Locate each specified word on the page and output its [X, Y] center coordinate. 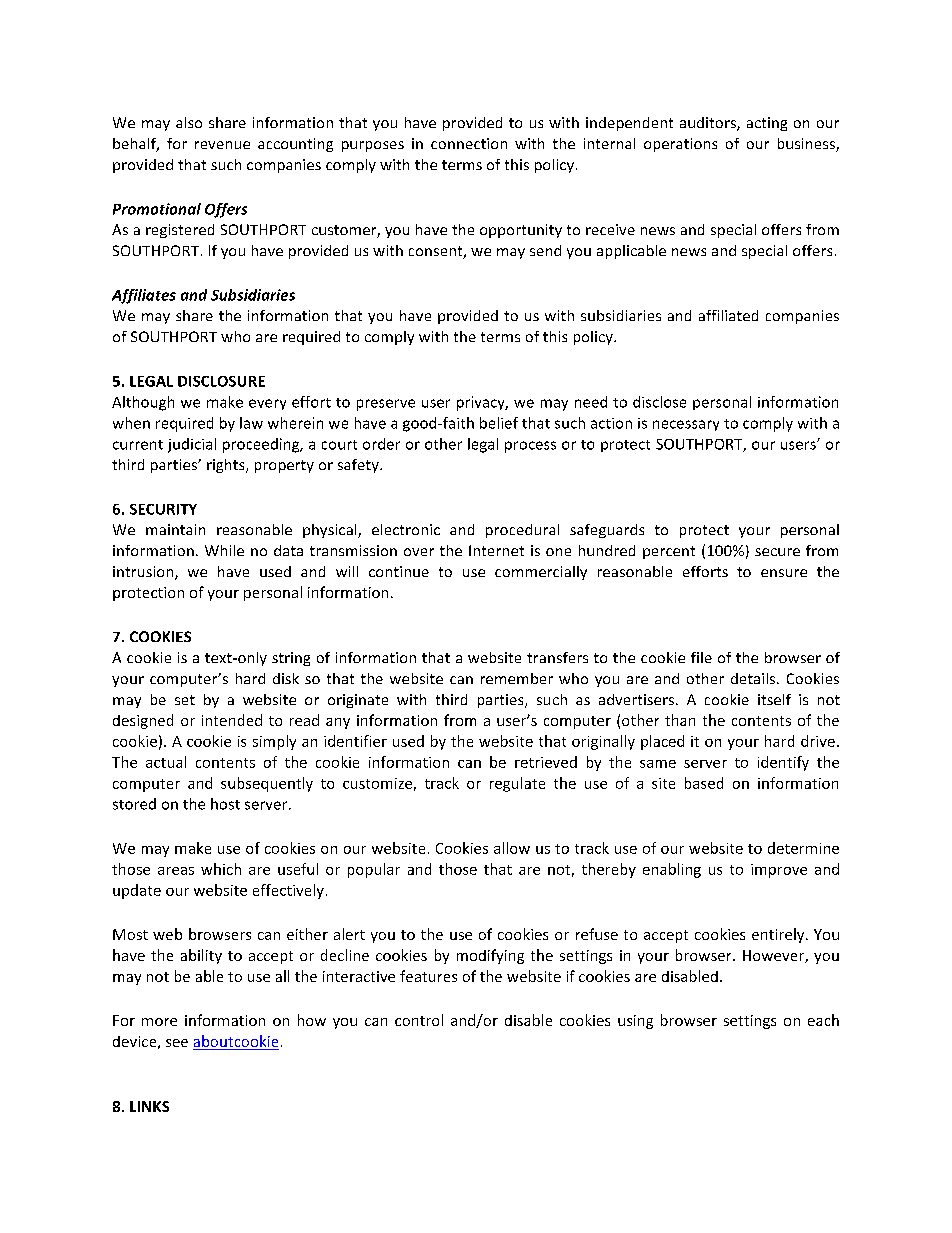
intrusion [144, 573]
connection [469, 143]
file [701, 657]
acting [767, 124]
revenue [222, 145]
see [177, 1043]
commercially [541, 573]
